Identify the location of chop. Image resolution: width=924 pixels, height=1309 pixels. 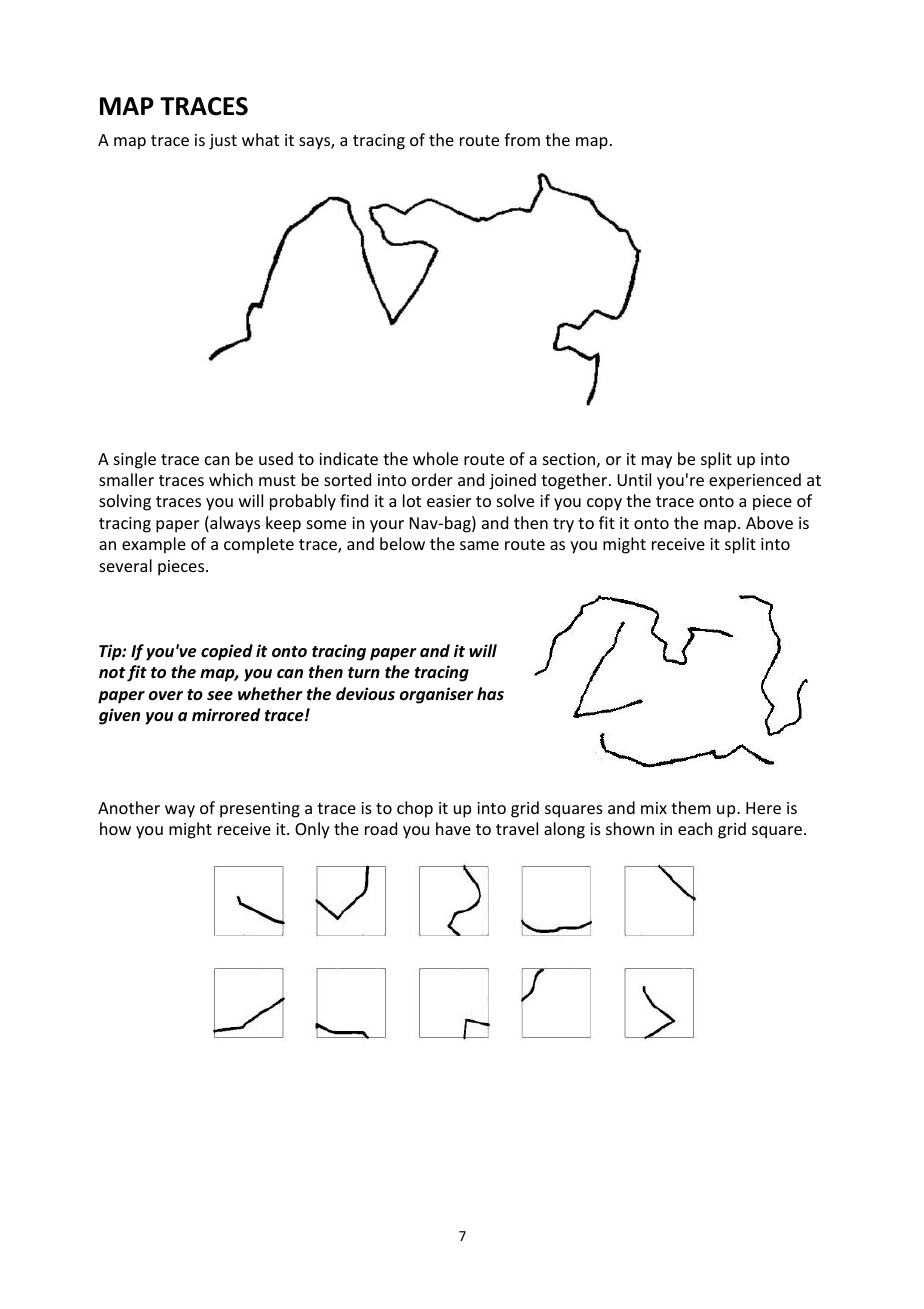
(415, 809).
